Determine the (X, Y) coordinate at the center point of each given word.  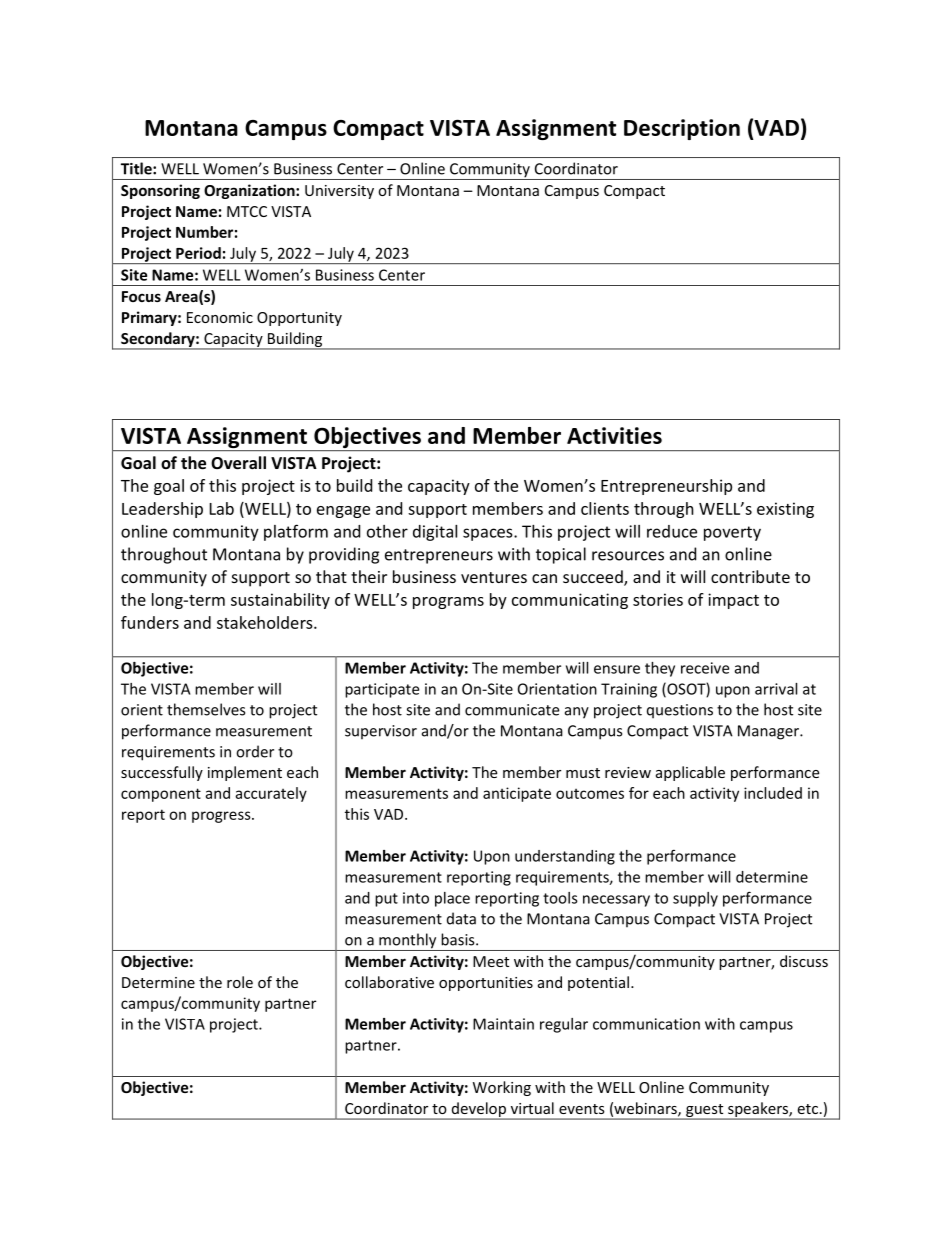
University (339, 192)
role (240, 982)
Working (502, 1088)
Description (682, 129)
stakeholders (266, 622)
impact (733, 601)
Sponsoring (160, 191)
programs (448, 603)
